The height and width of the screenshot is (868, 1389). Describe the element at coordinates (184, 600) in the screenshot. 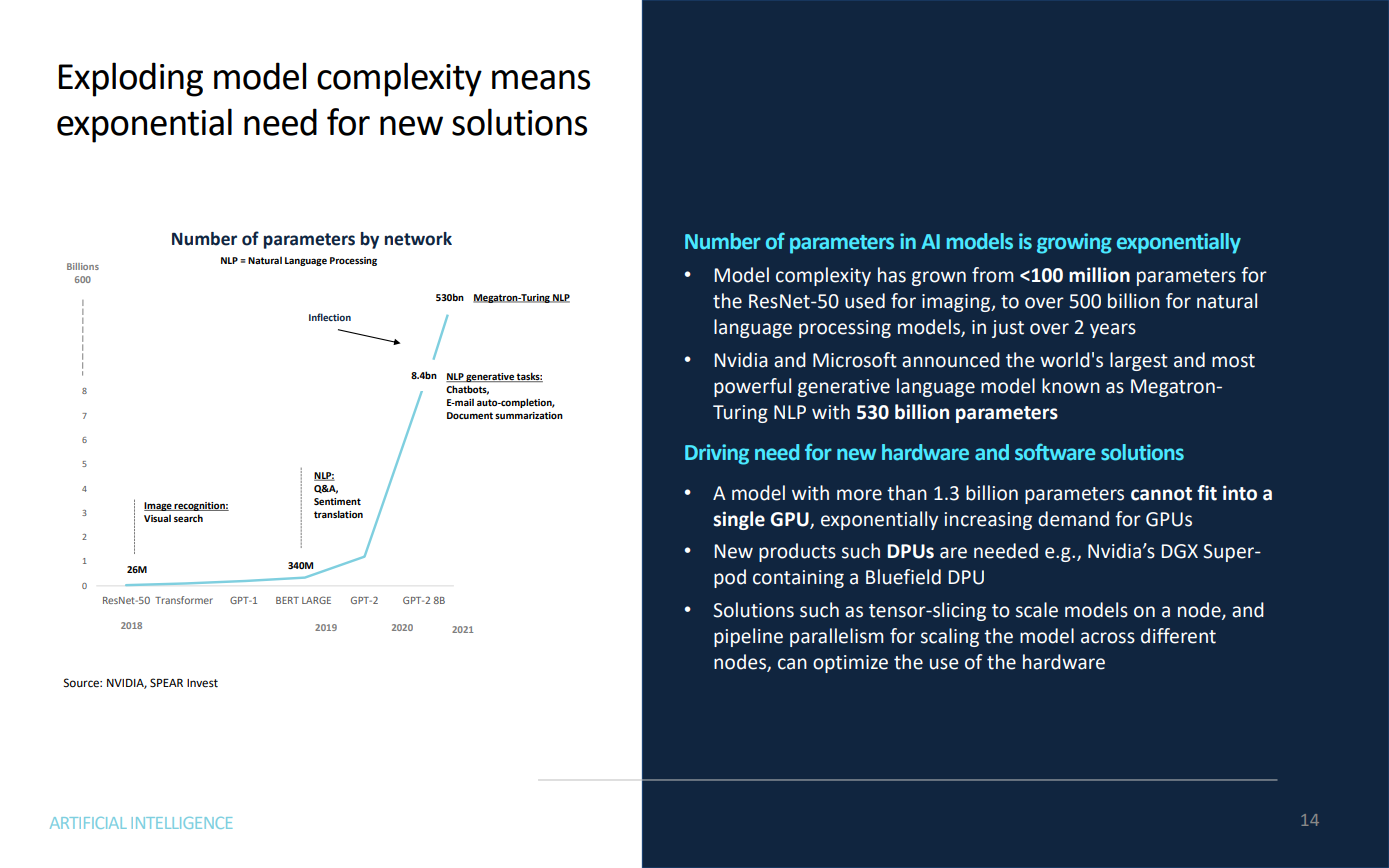

I see `Transformer` at that location.
